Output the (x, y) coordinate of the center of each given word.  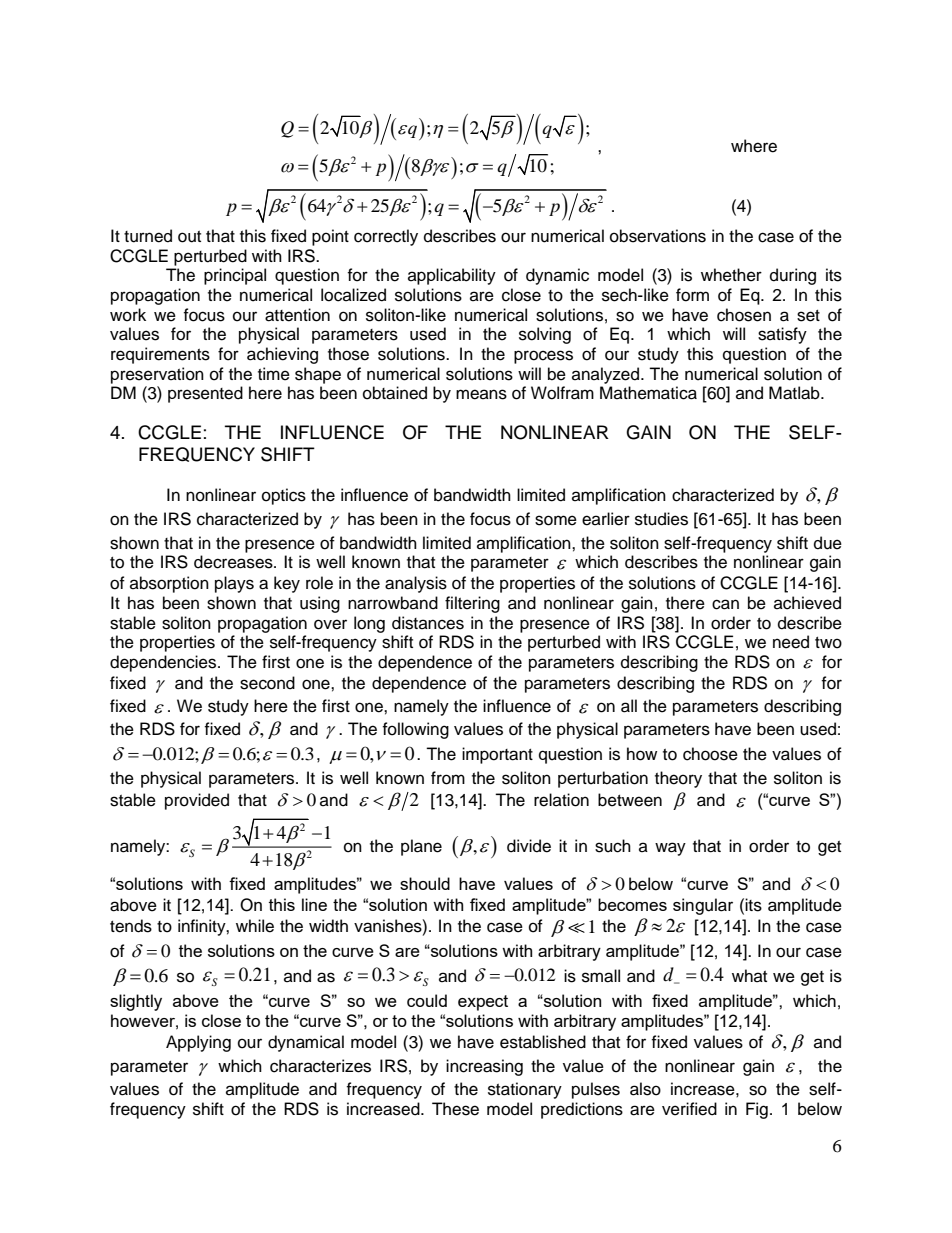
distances (428, 623)
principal (235, 276)
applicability (452, 276)
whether (731, 275)
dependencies (164, 663)
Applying (198, 1043)
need (791, 642)
